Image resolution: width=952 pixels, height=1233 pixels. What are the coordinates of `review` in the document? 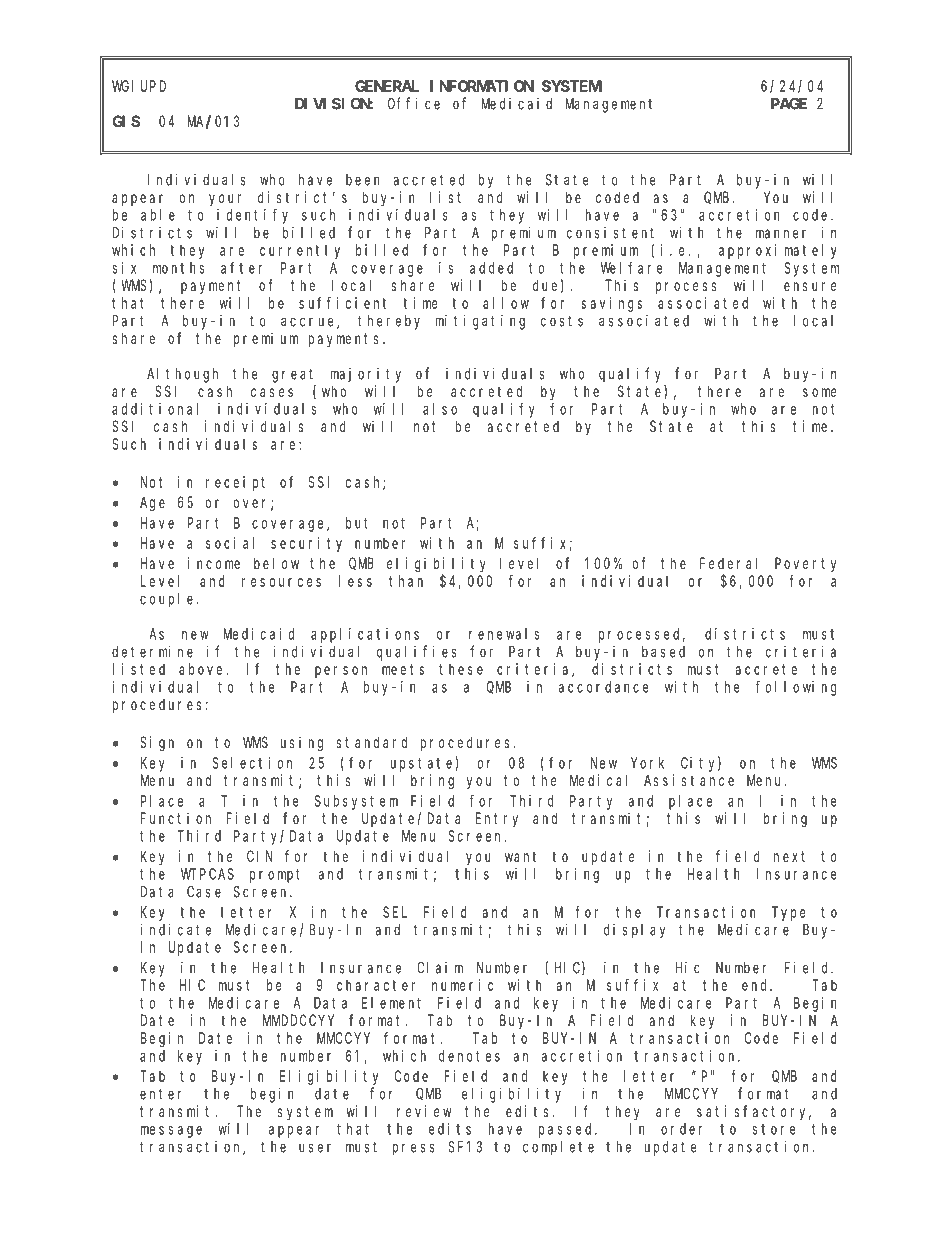 It's located at (424, 1111).
